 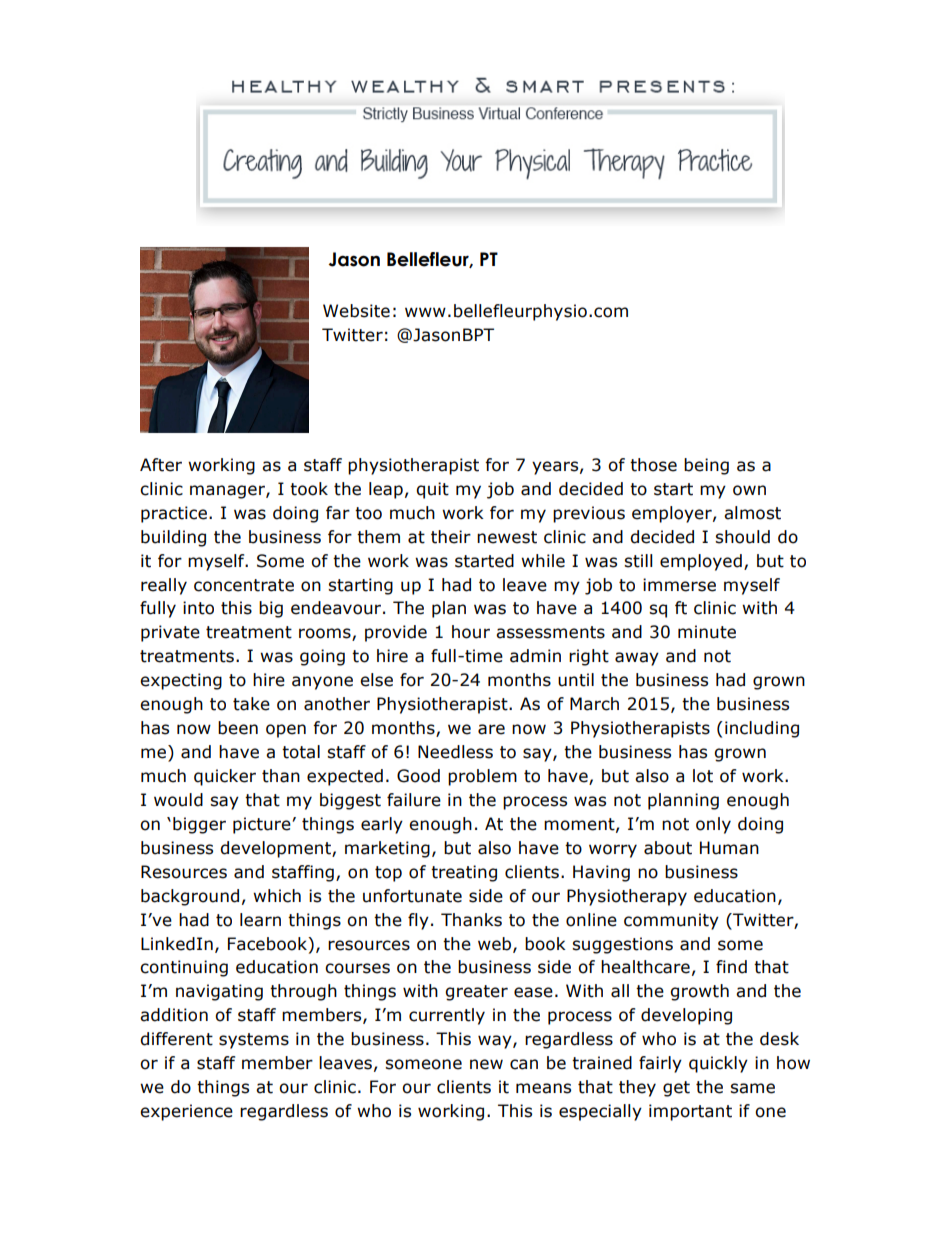 What do you see at coordinates (174, 514) in the screenshot?
I see `practice` at bounding box center [174, 514].
